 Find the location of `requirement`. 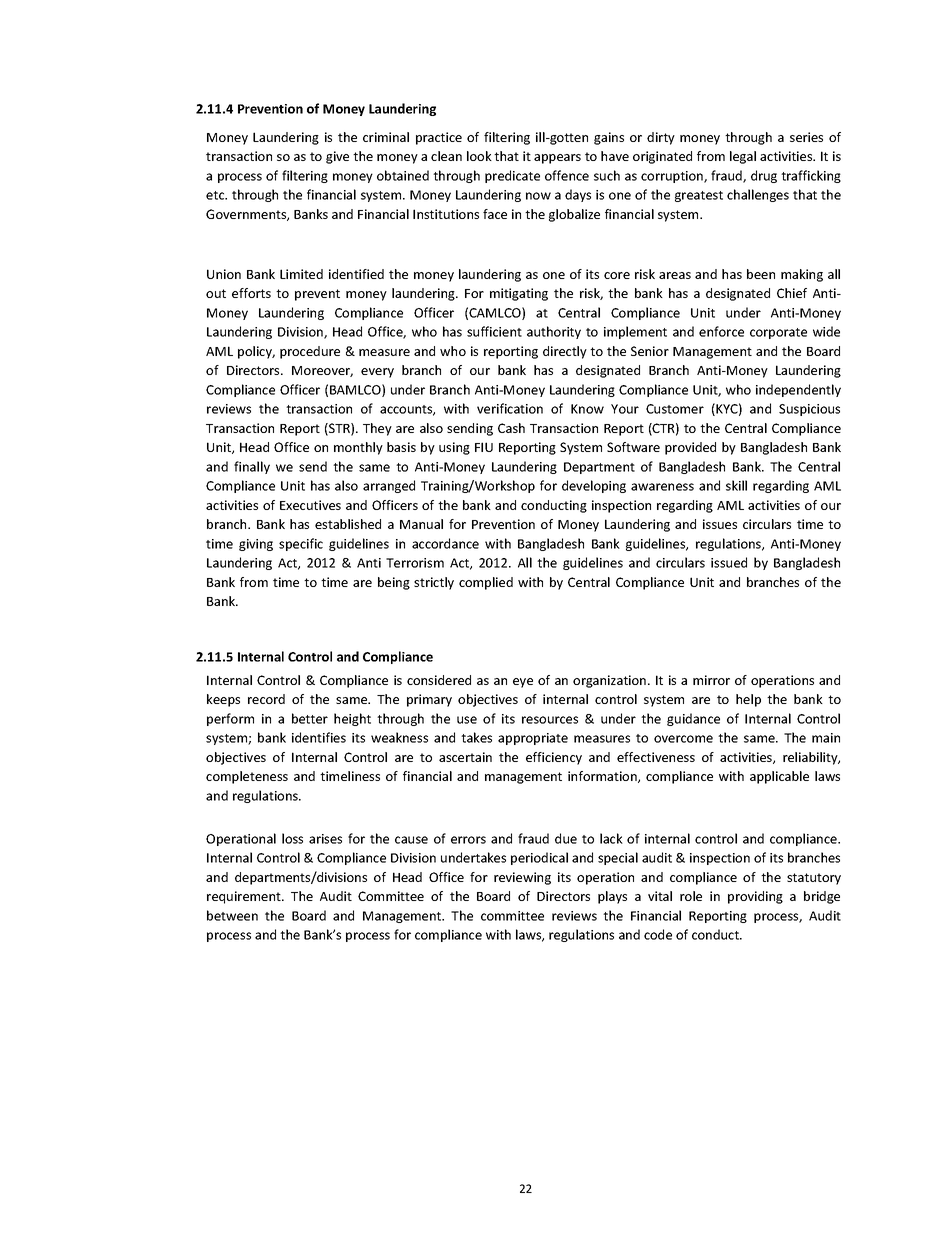

requirement is located at coordinates (245, 897).
